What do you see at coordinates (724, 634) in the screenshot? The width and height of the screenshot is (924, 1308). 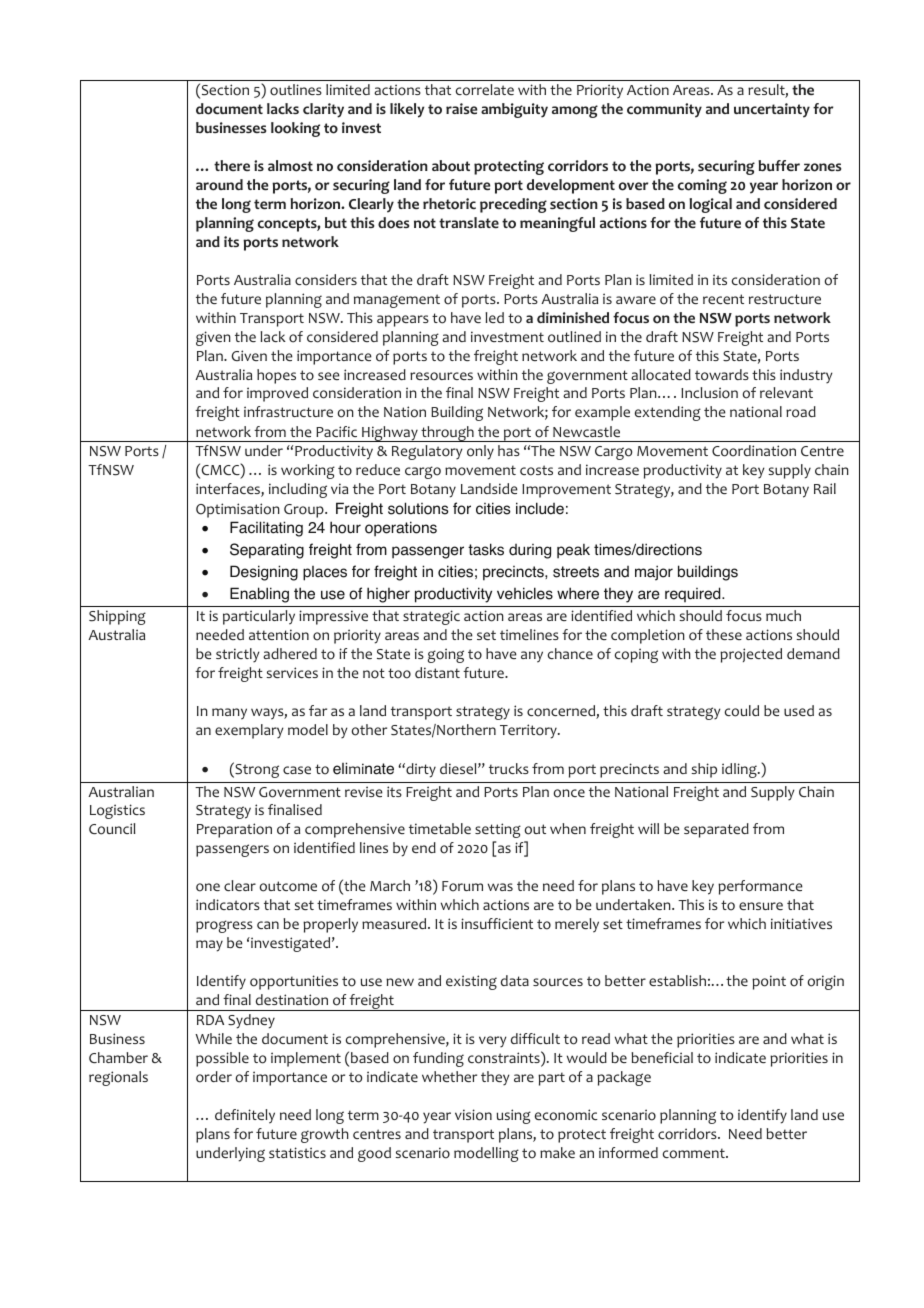 I see `these` at bounding box center [724, 634].
